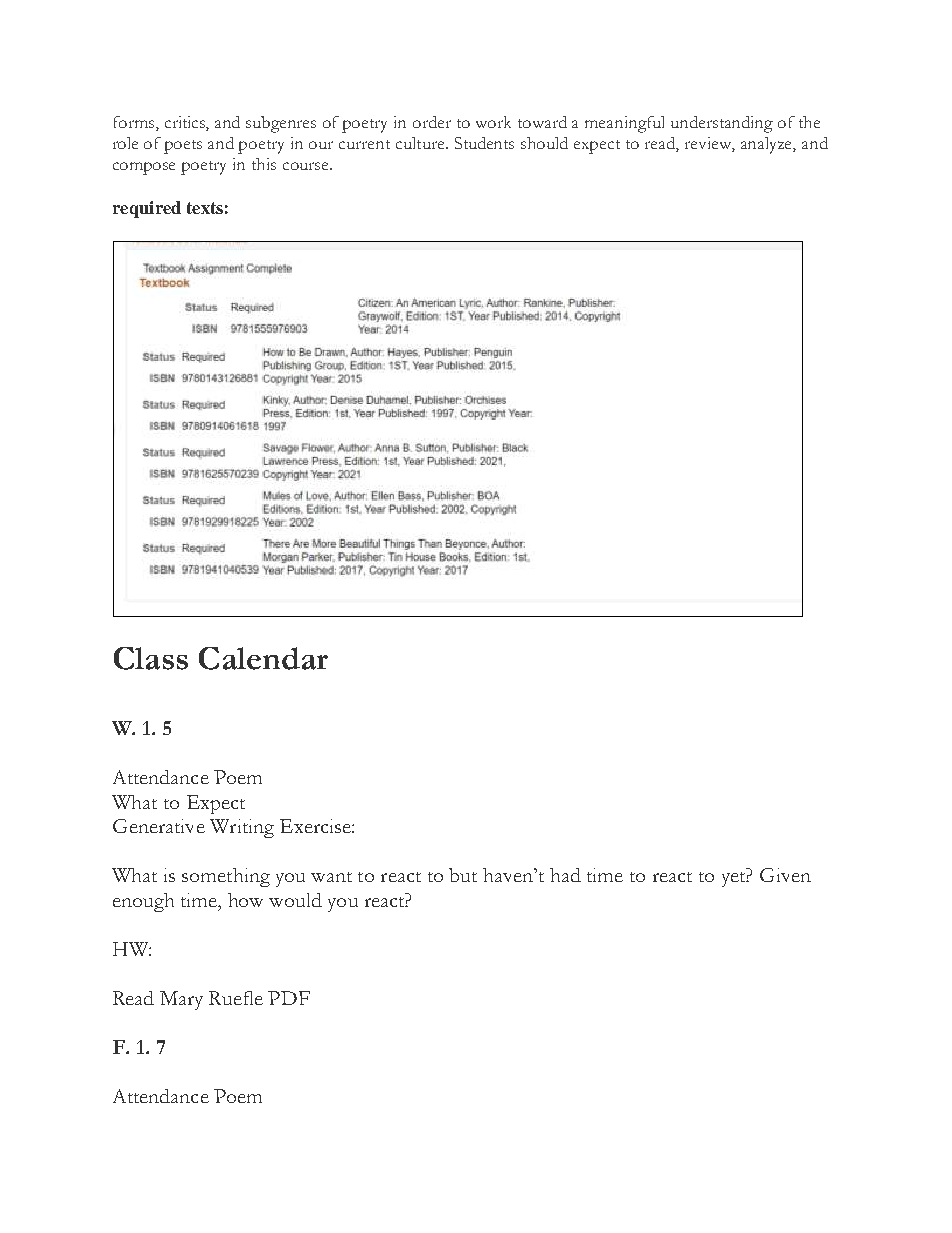 This screenshot has width=952, height=1233. Describe the element at coordinates (181, 1000) in the screenshot. I see `Mary` at that location.
